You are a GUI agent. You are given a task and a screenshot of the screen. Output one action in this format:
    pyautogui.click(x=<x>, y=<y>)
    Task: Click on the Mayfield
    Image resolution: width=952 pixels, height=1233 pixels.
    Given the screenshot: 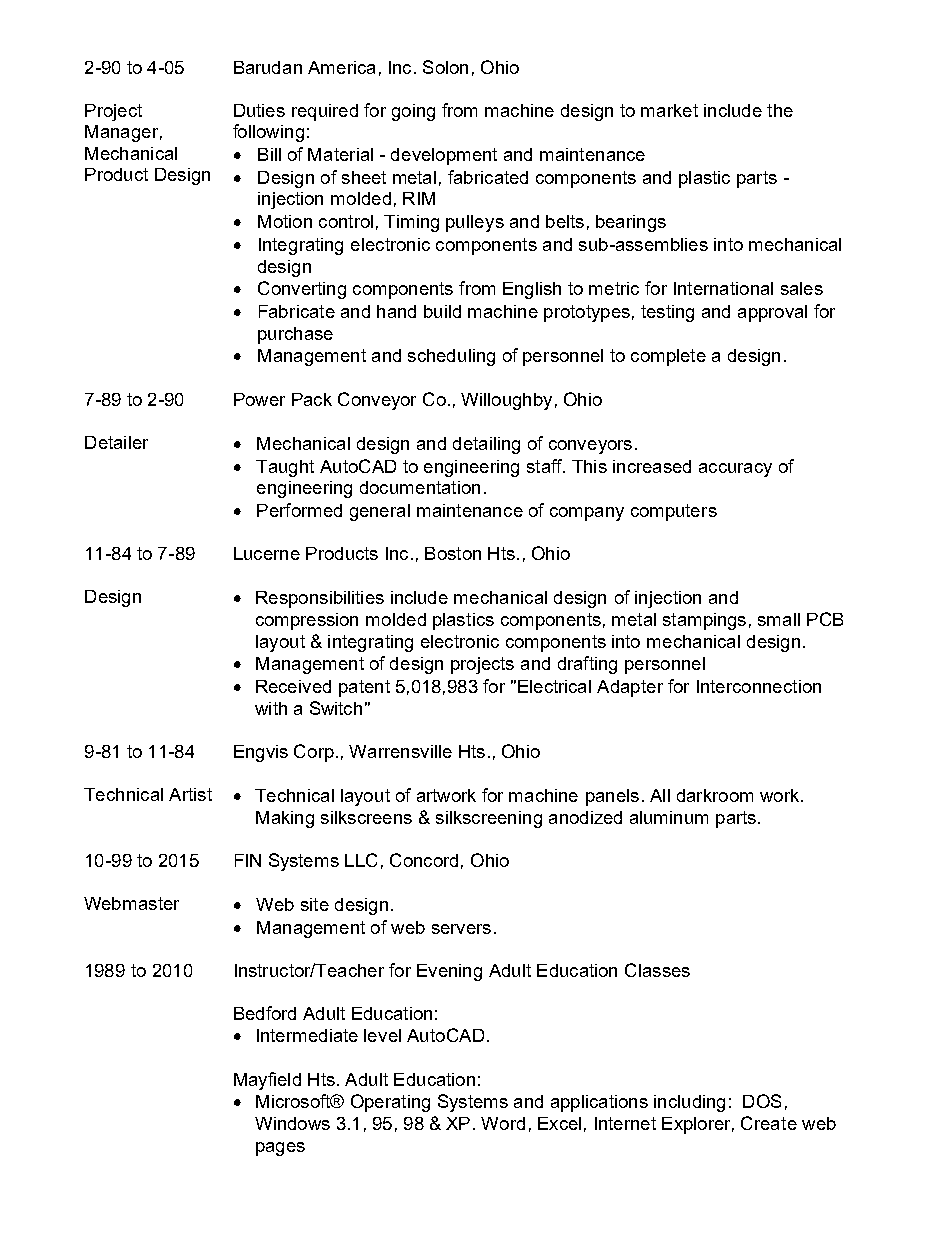 What is the action you would take?
    pyautogui.click(x=267, y=1081)
